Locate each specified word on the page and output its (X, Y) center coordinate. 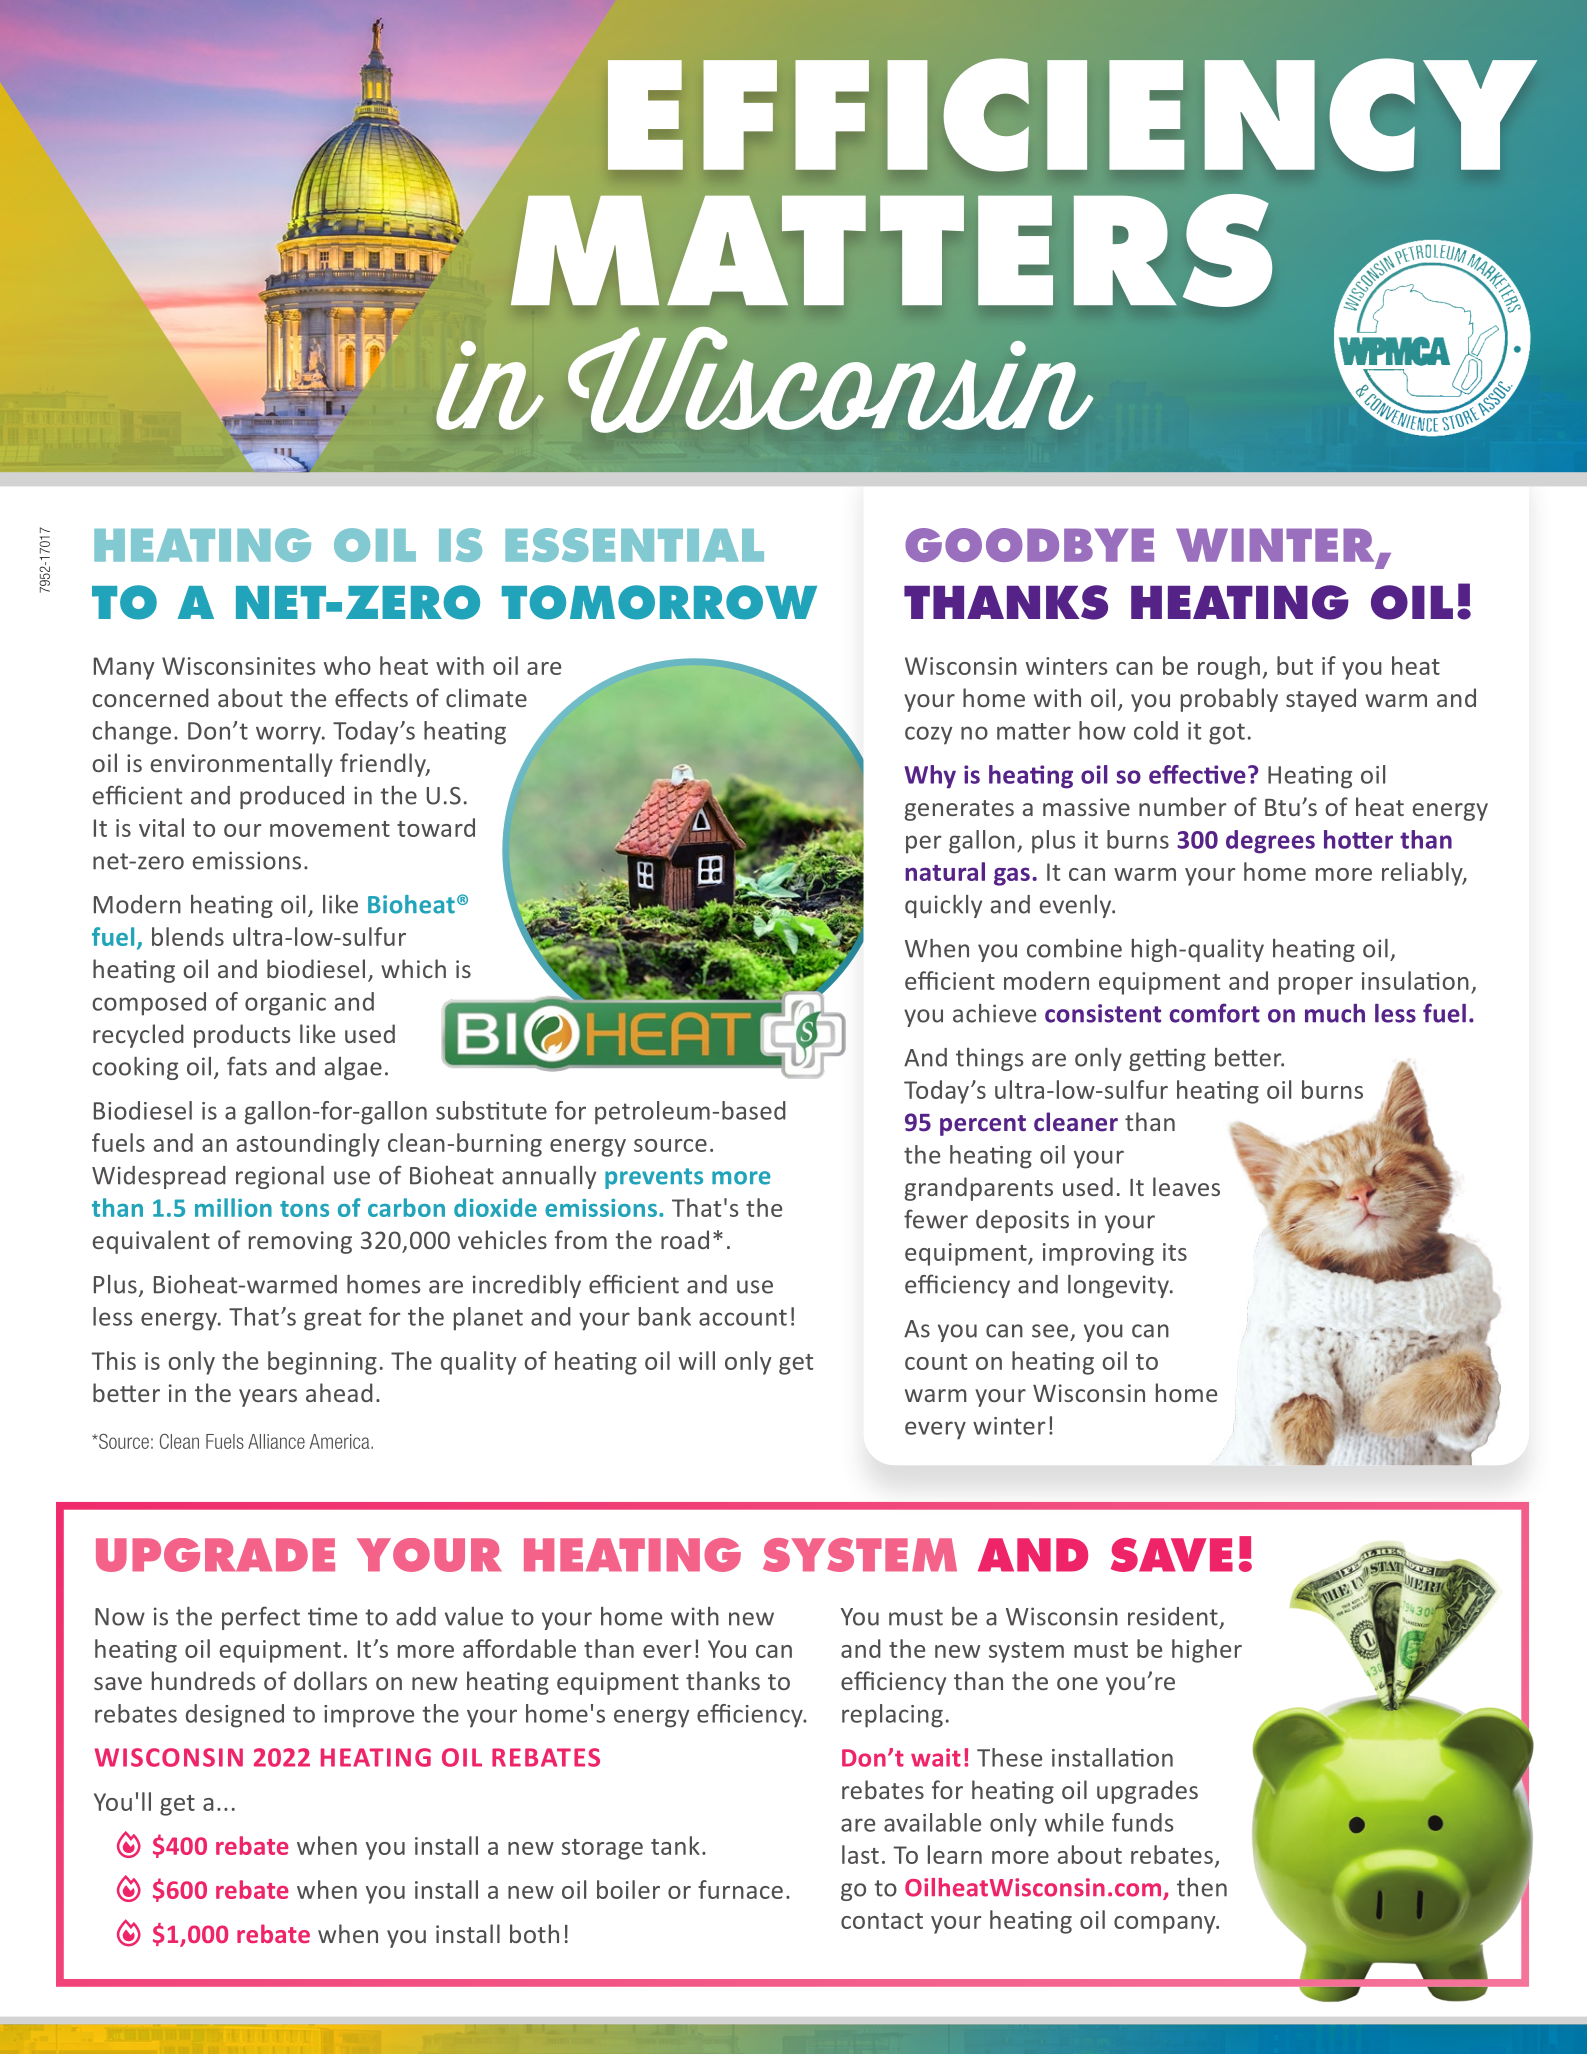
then (1202, 1887)
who (347, 665)
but (1295, 665)
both (534, 1933)
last (860, 1854)
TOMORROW (659, 602)
